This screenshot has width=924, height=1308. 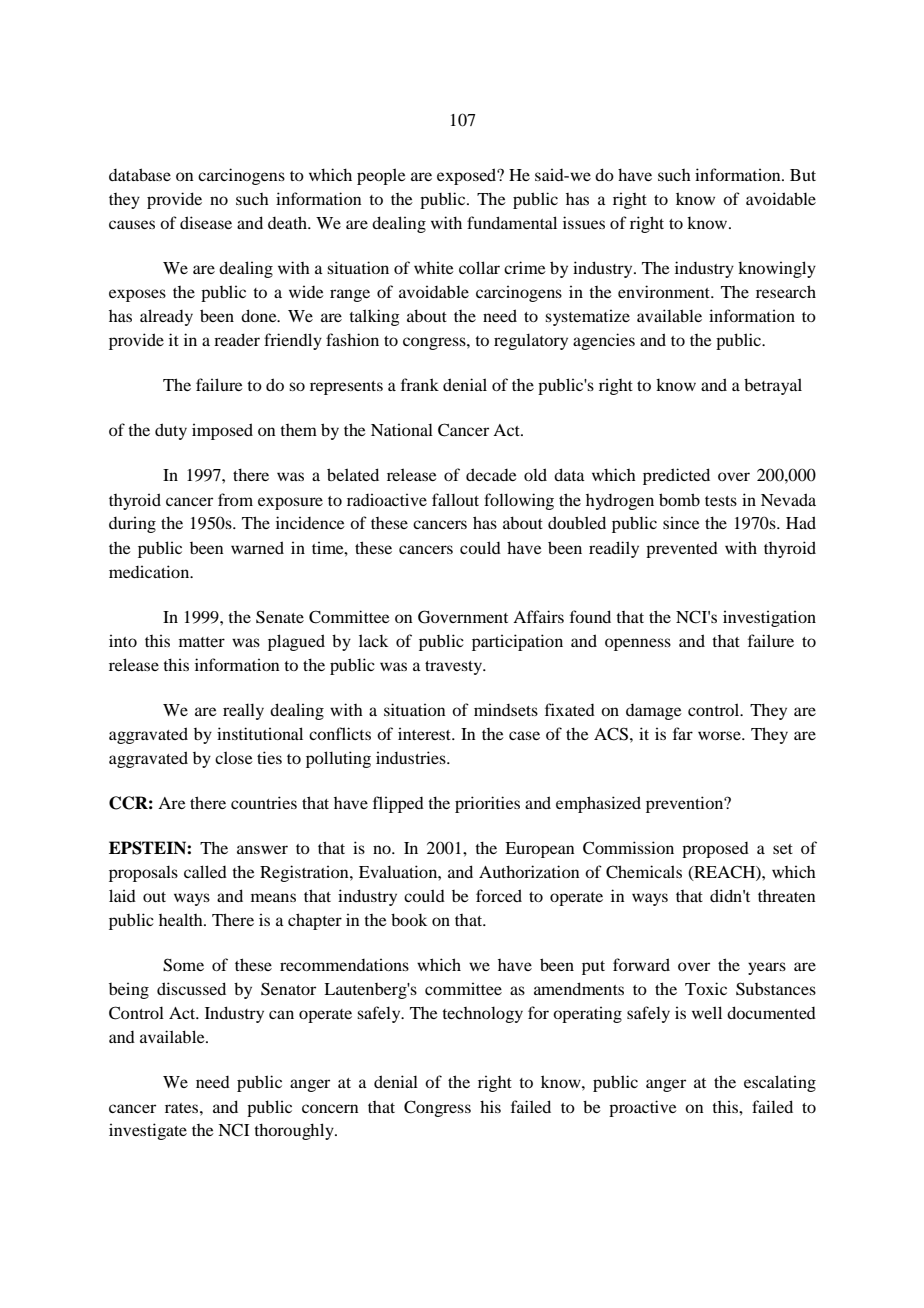 What do you see at coordinates (206, 222) in the screenshot?
I see `disease` at bounding box center [206, 222].
